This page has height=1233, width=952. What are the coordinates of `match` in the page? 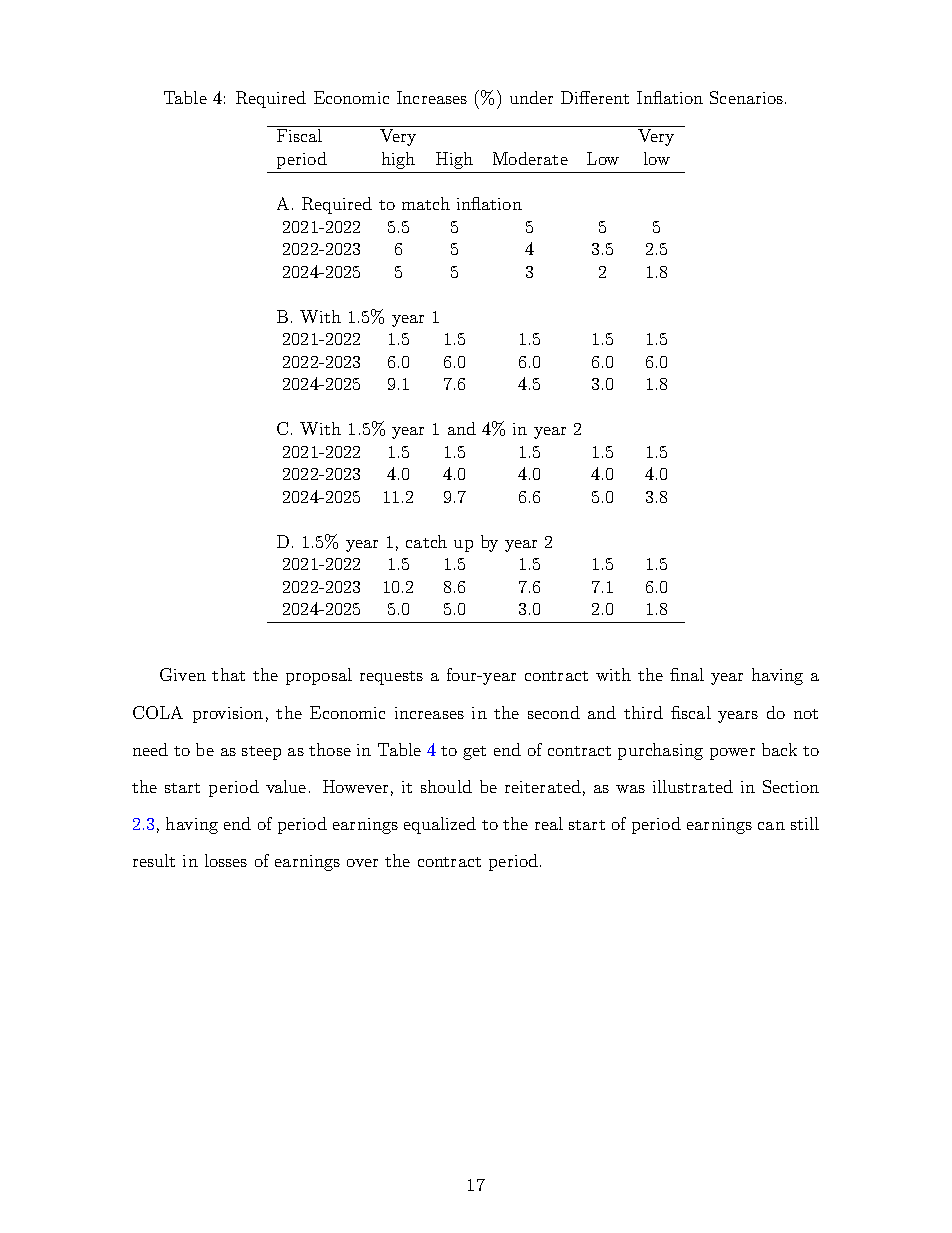 It's located at (426, 203).
